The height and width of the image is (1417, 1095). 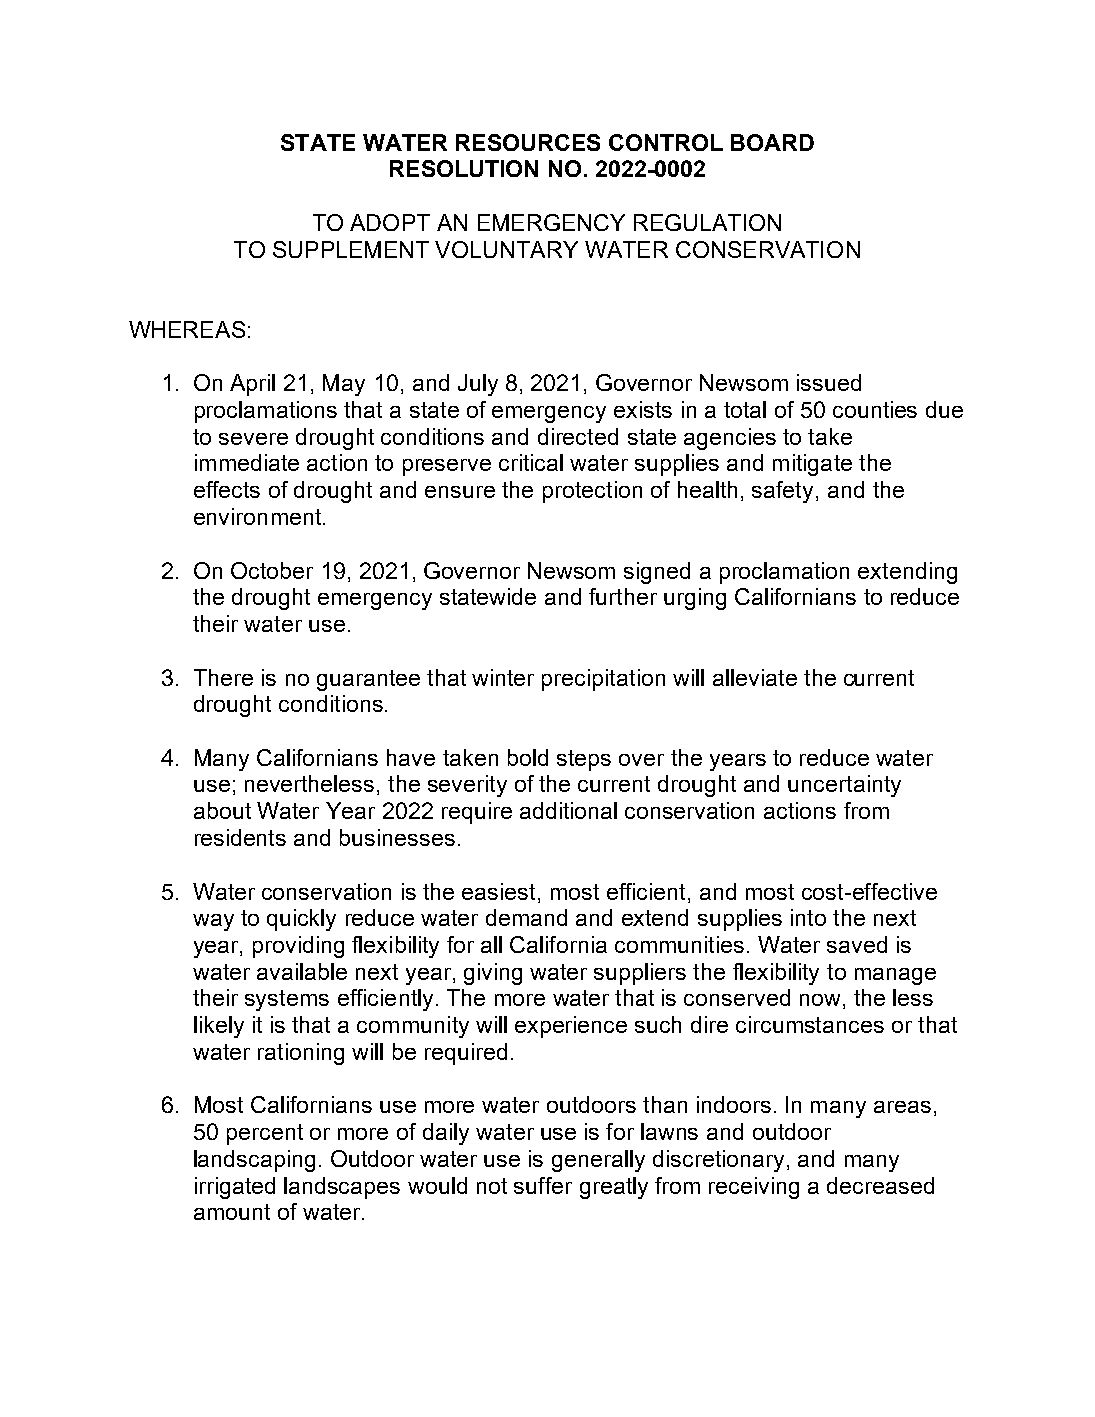 What do you see at coordinates (772, 142) in the image?
I see `BOARD` at bounding box center [772, 142].
